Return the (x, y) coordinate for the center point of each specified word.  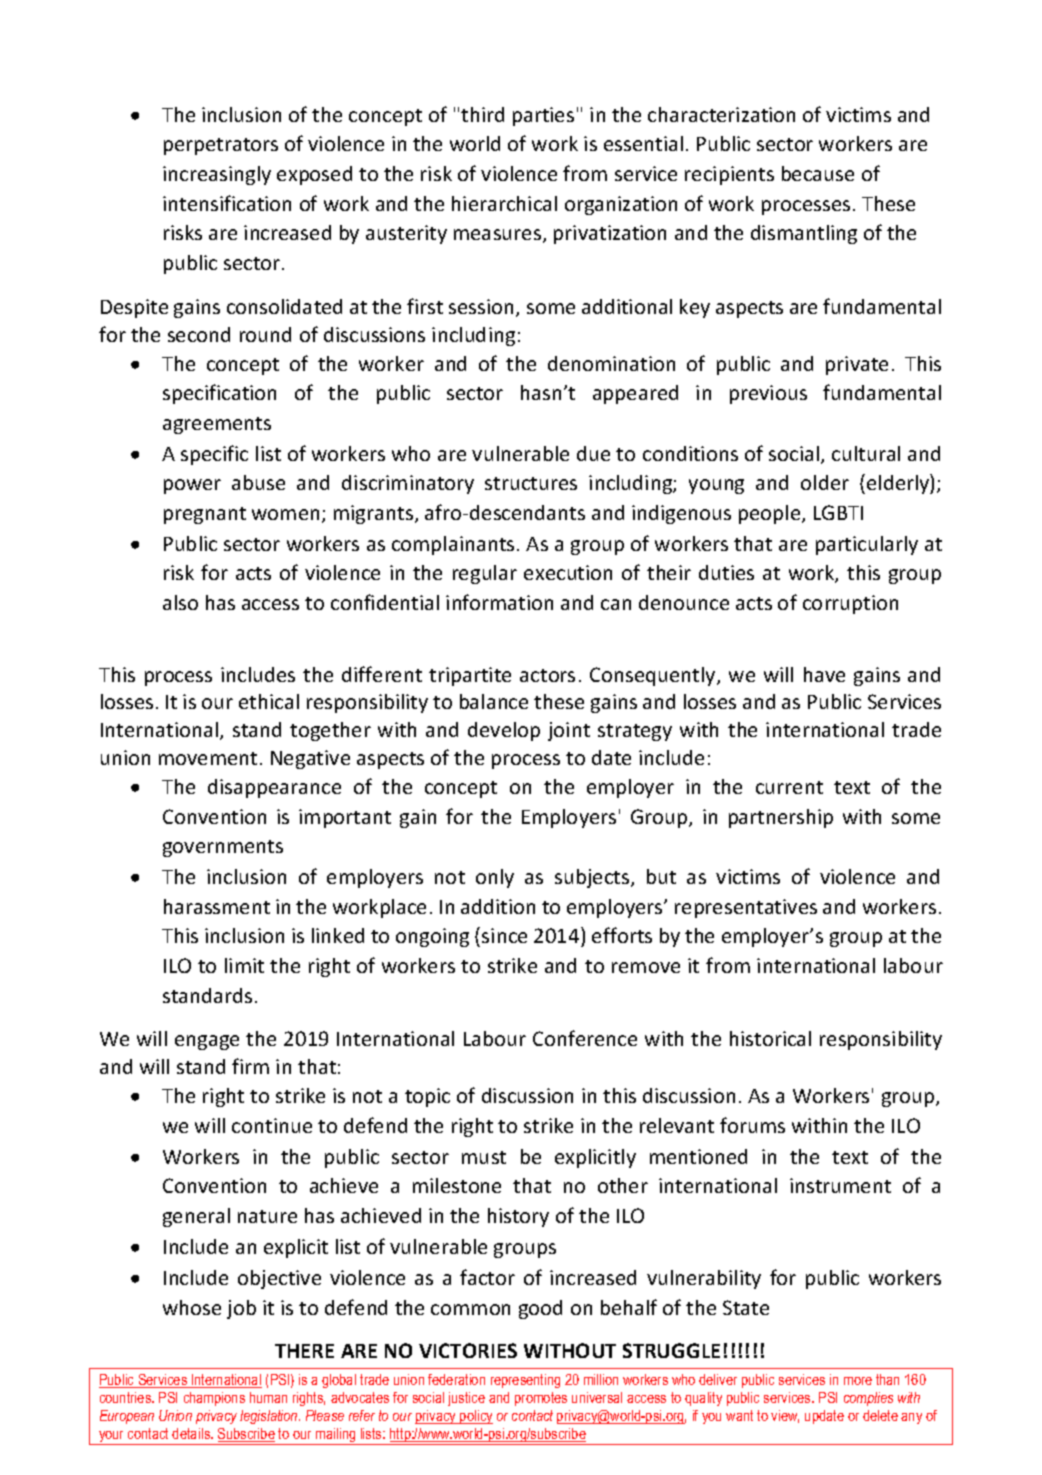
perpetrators (221, 146)
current (789, 787)
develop (504, 731)
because (818, 173)
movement (208, 758)
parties (543, 116)
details (192, 1433)
